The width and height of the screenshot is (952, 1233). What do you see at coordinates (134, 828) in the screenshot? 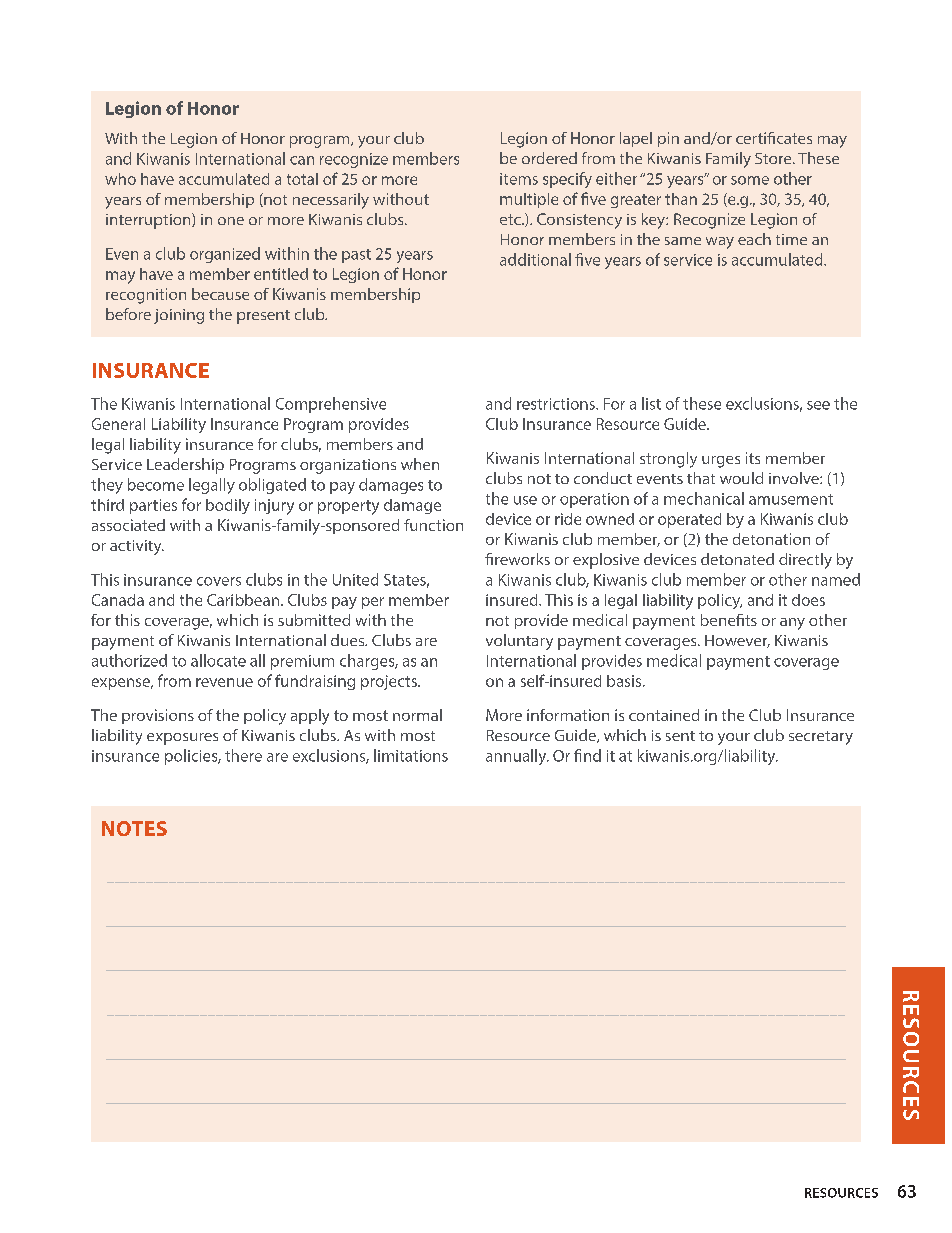
I see `NOTES` at bounding box center [134, 828].
